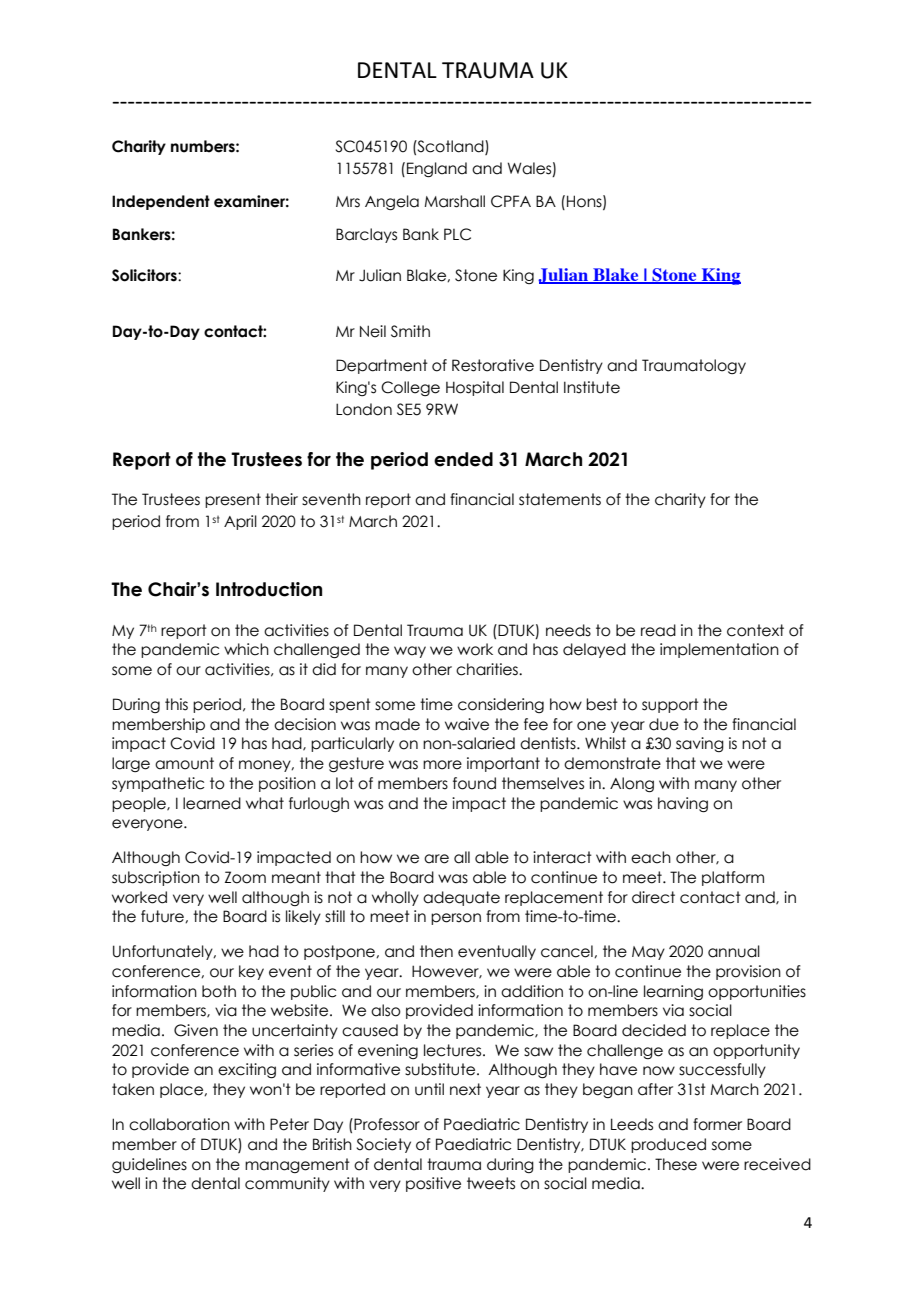 Image resolution: width=924 pixels, height=1308 pixels. I want to click on Marshall, so click(454, 201).
